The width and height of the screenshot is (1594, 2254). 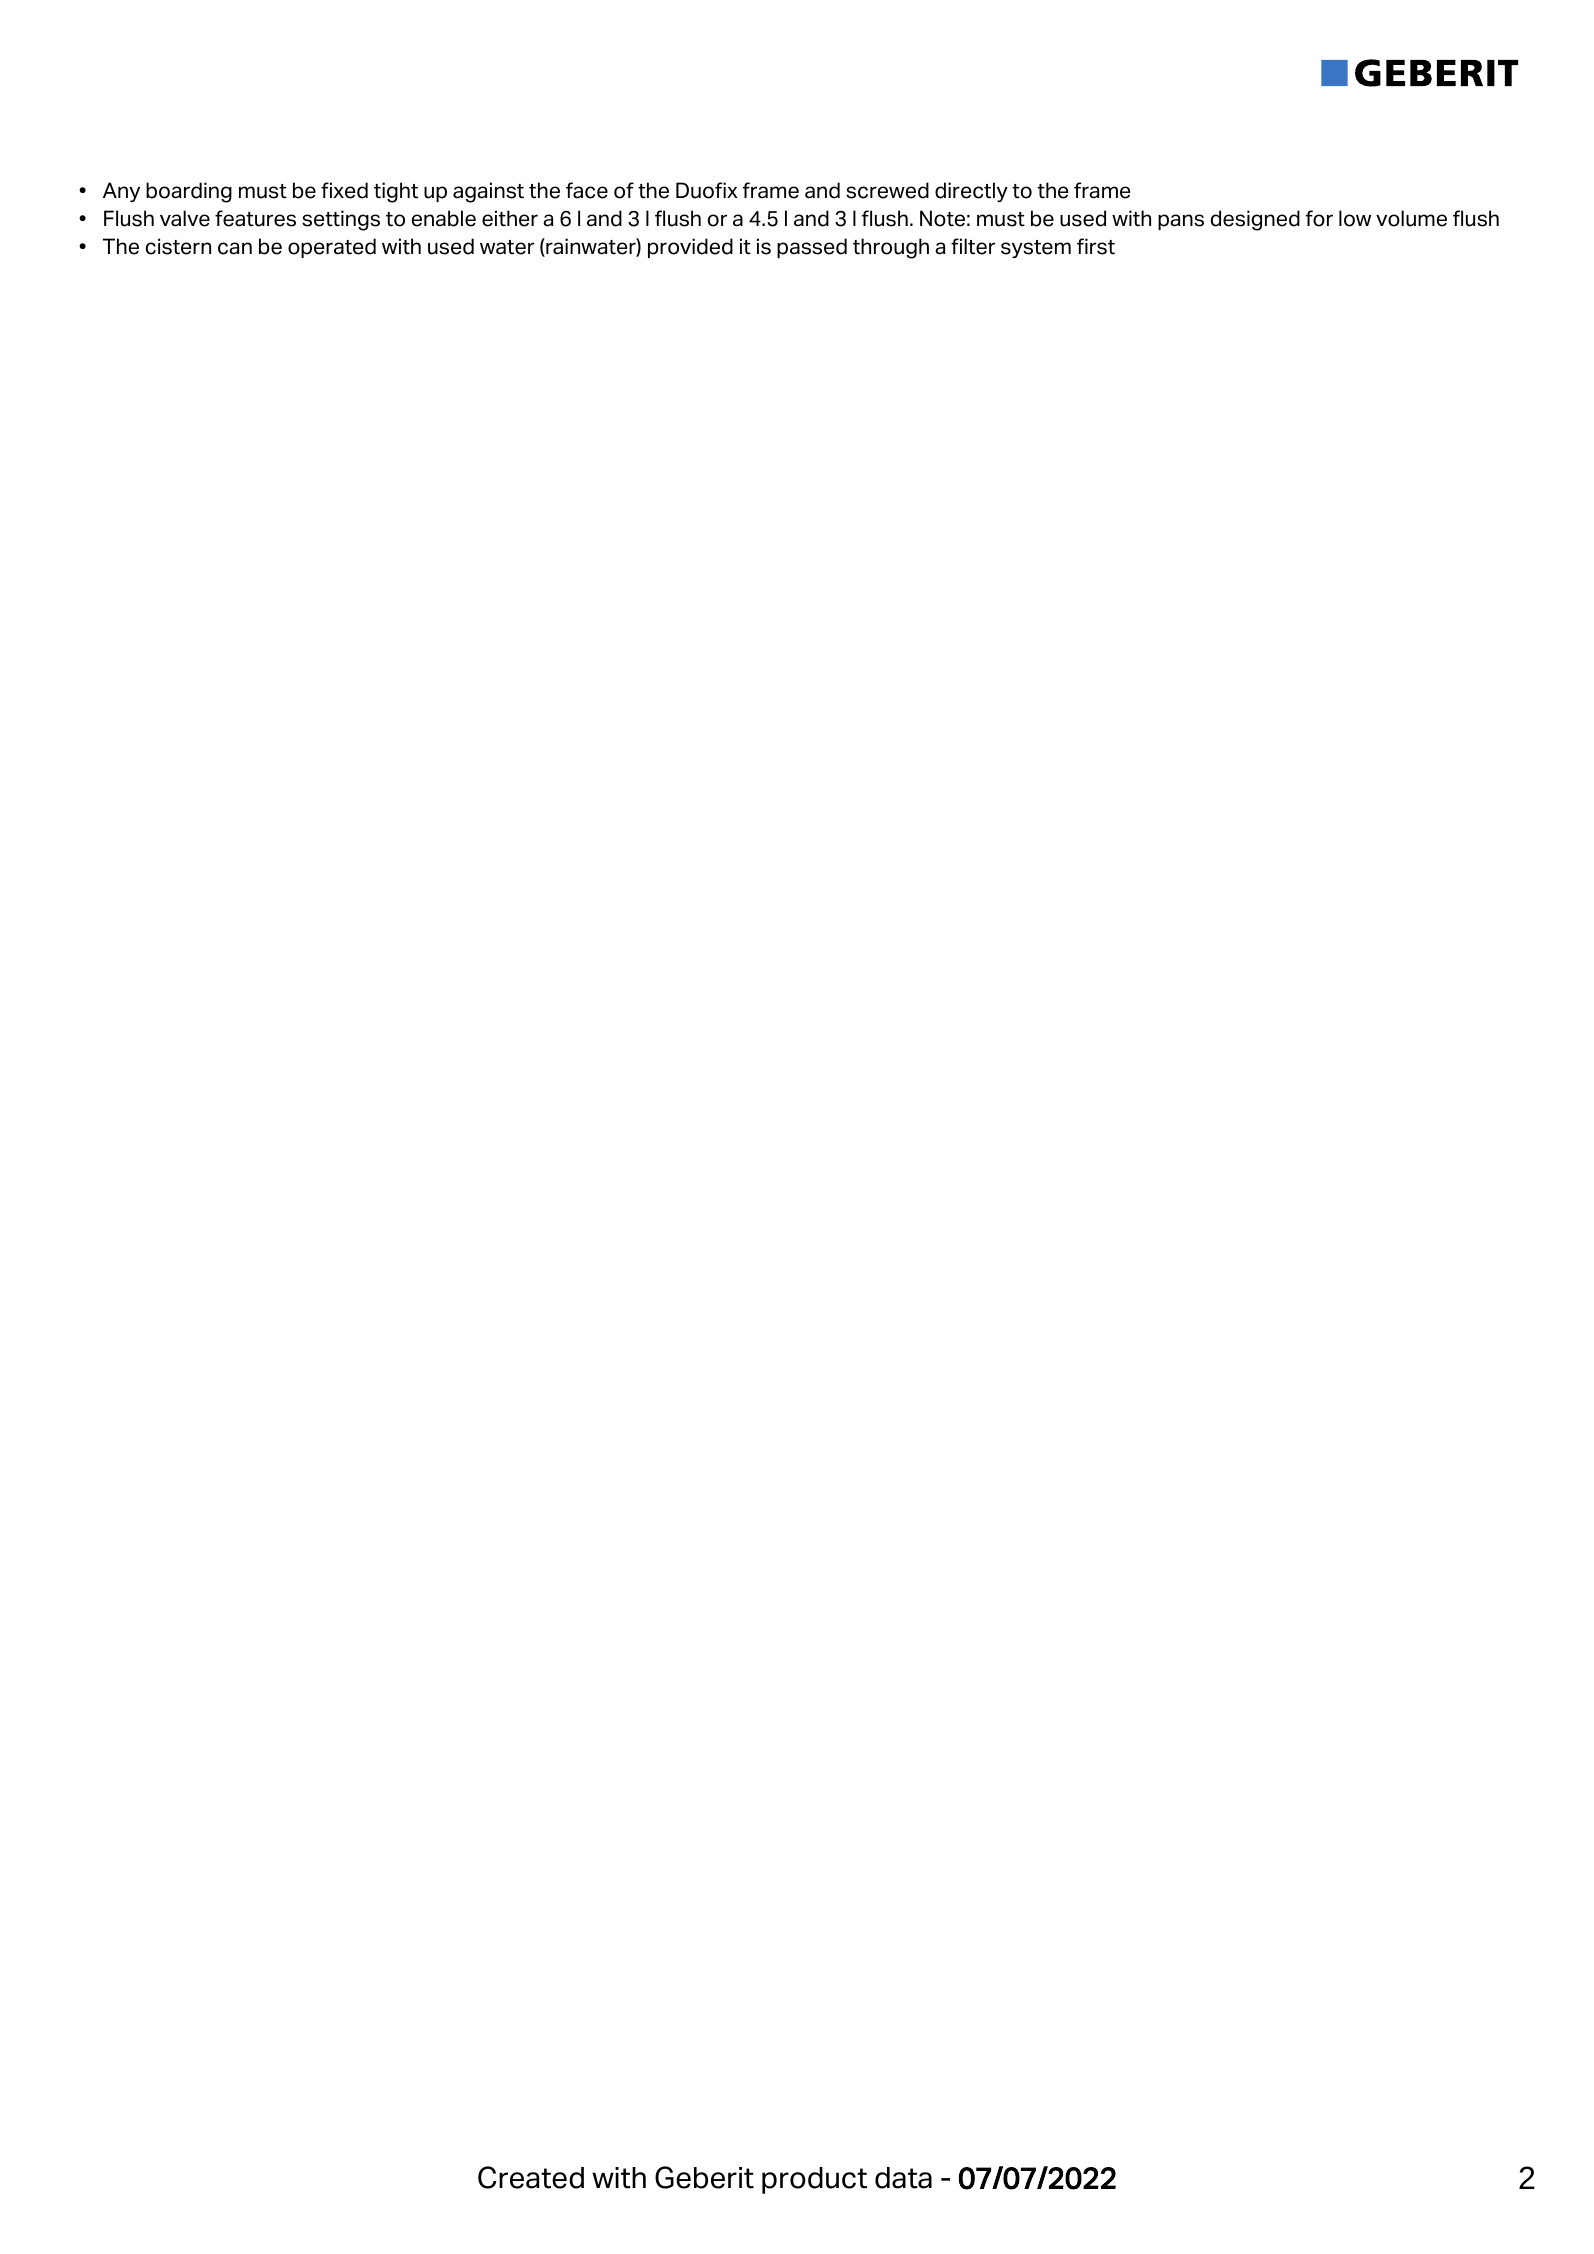 What do you see at coordinates (903, 2178) in the screenshot?
I see `data` at bounding box center [903, 2178].
